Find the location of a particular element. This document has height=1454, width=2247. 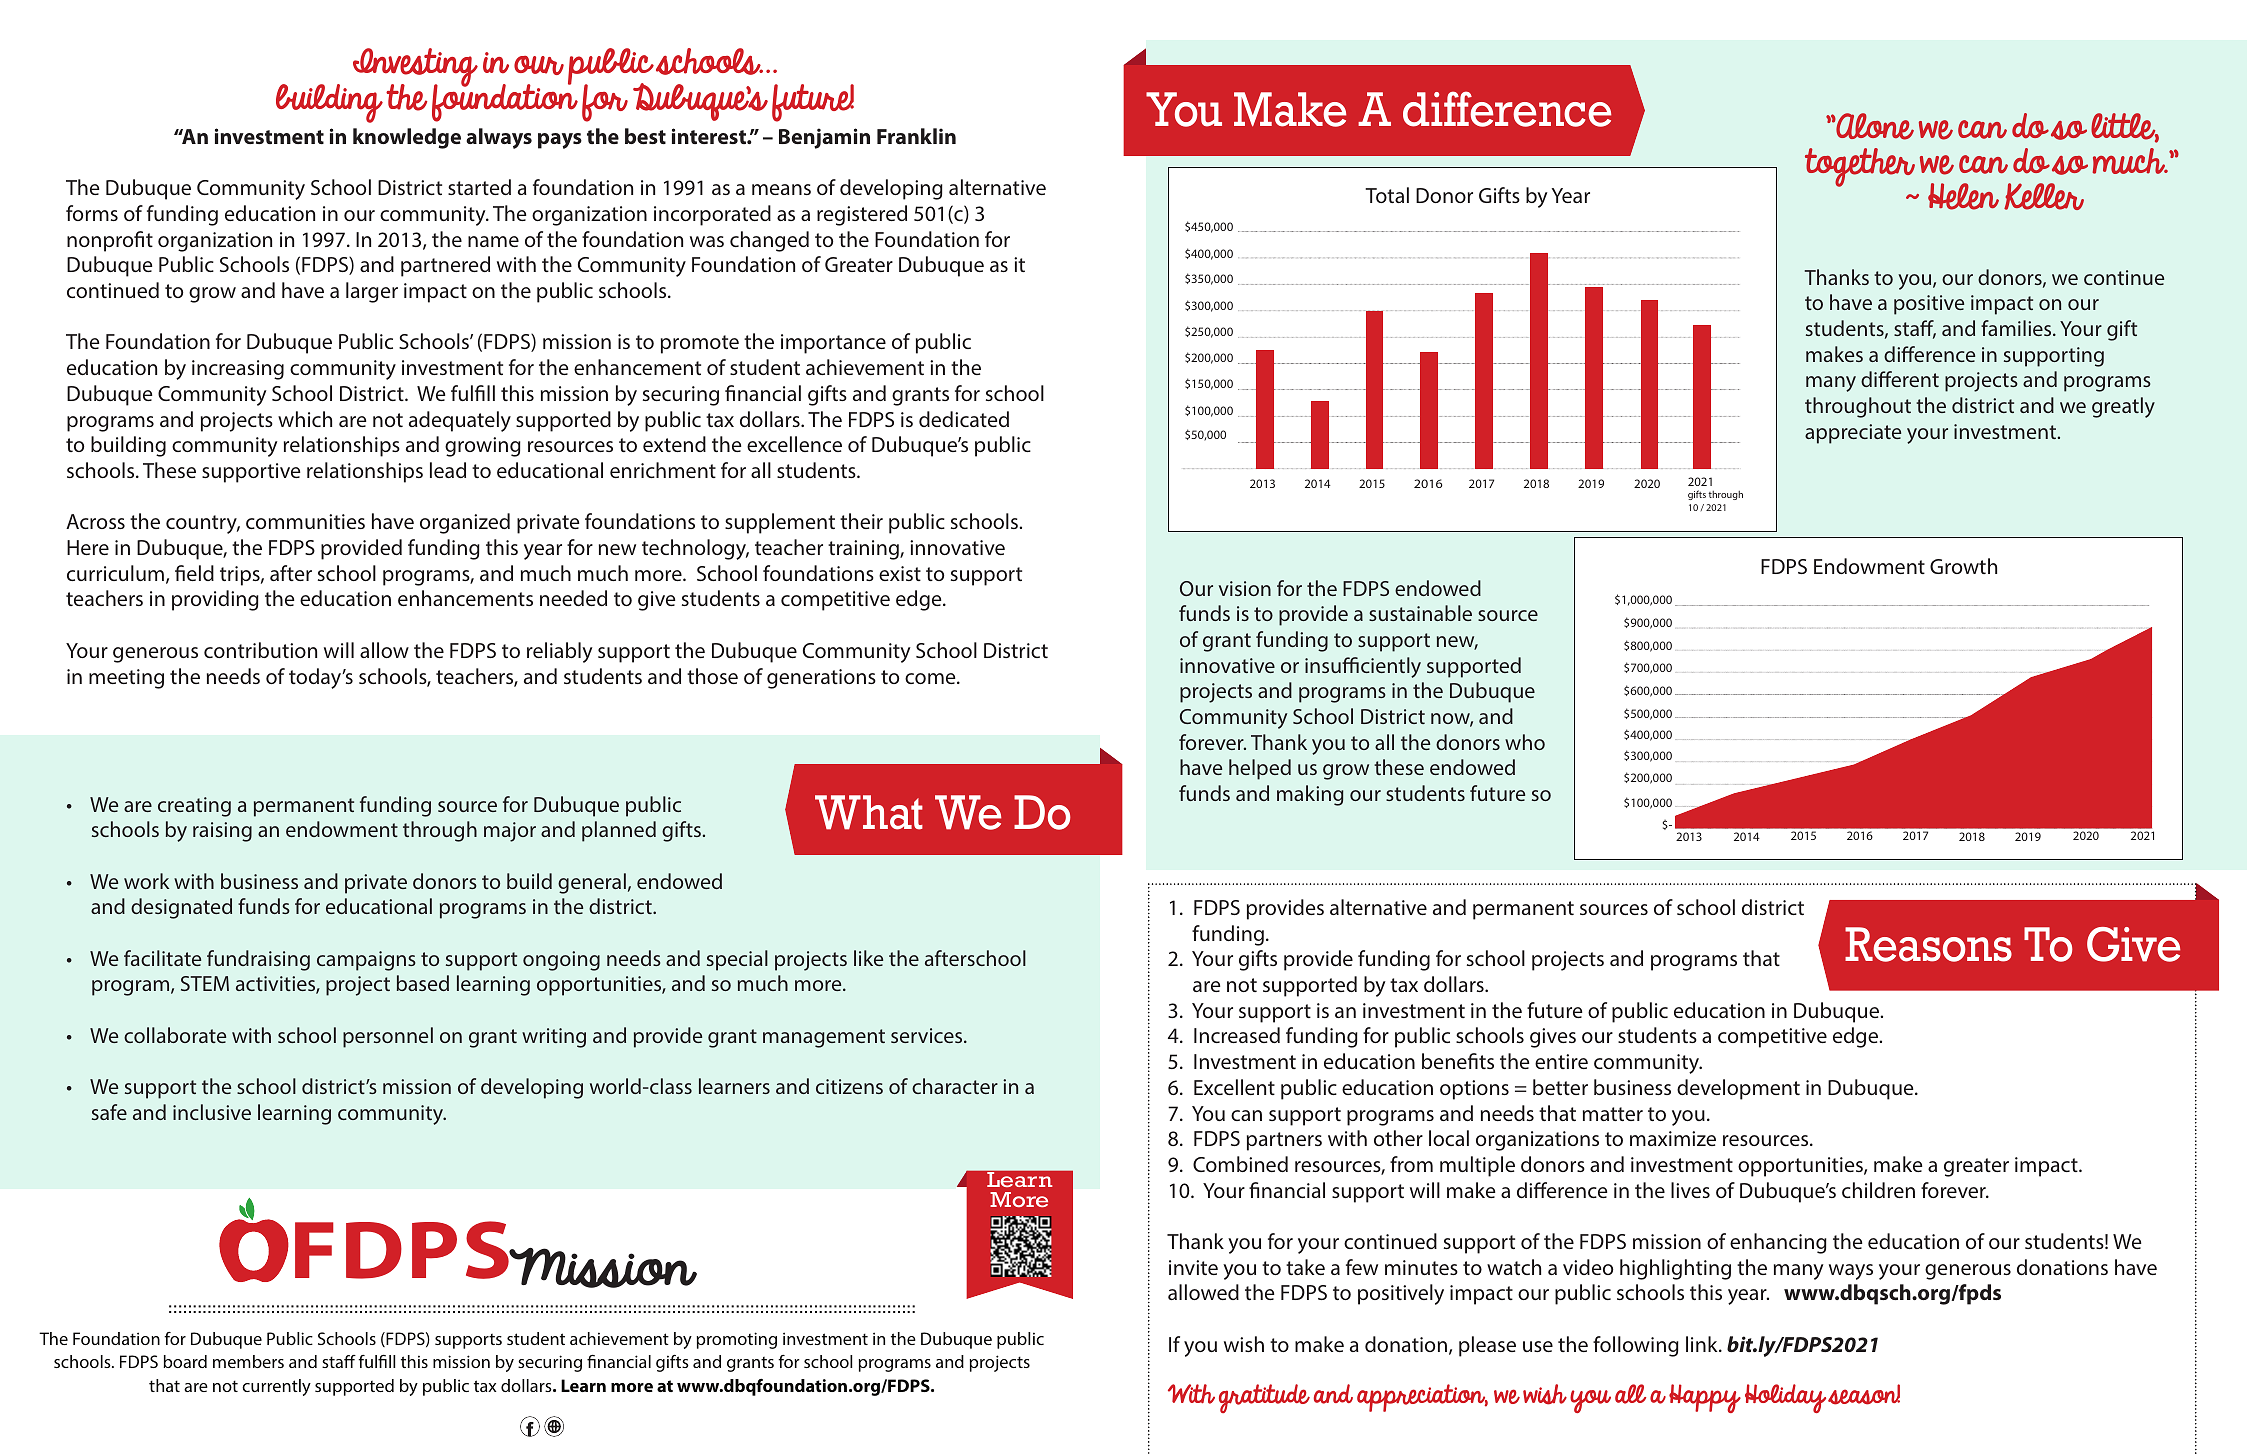

Reasons is located at coordinates (1928, 944).
